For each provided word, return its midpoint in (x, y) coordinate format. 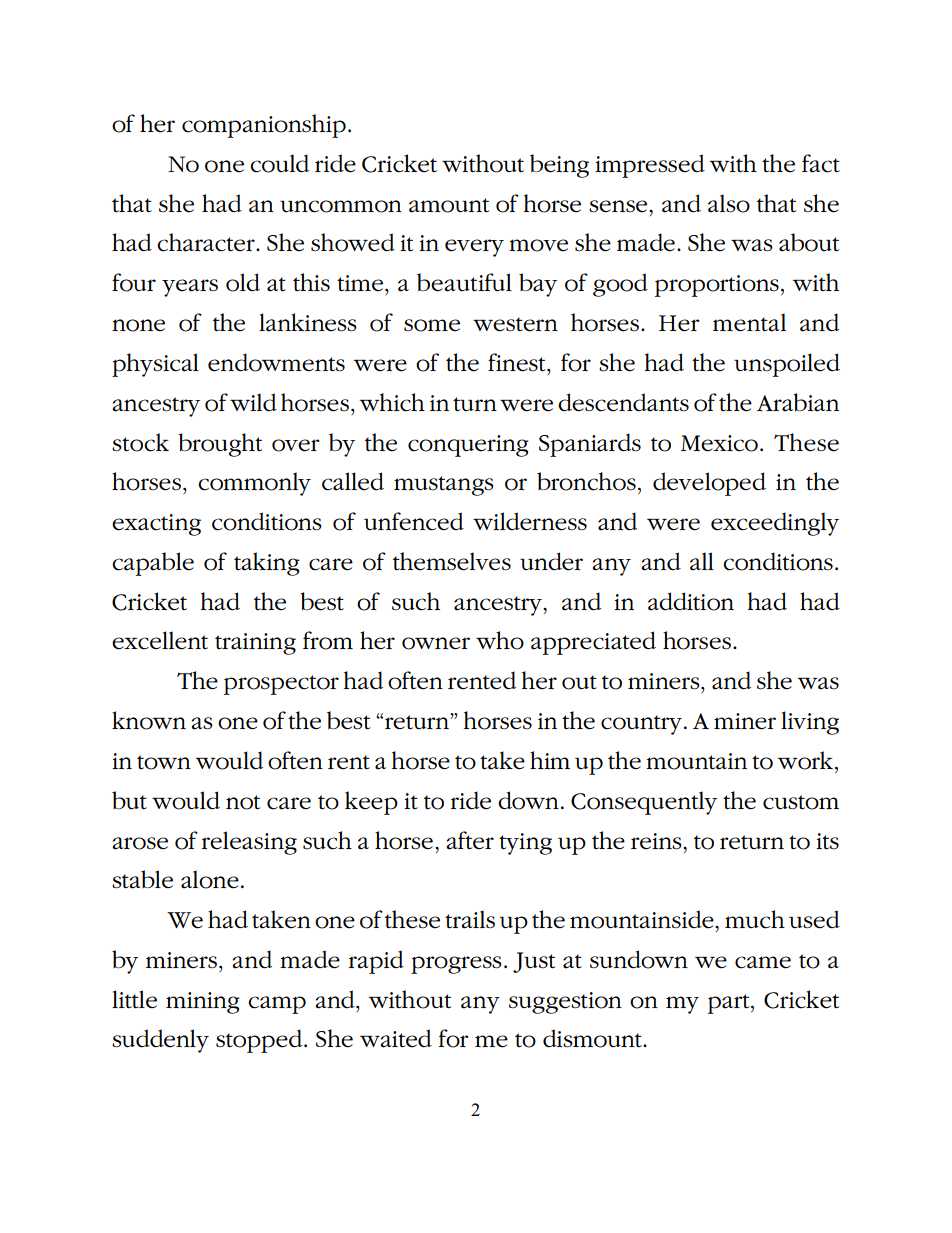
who (500, 640)
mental (749, 322)
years (190, 288)
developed (709, 484)
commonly (254, 484)
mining (203, 1003)
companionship (264, 126)
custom (801, 802)
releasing (249, 843)
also (729, 203)
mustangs (444, 486)
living (810, 723)
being (559, 166)
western (515, 324)
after (470, 840)
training (255, 644)
